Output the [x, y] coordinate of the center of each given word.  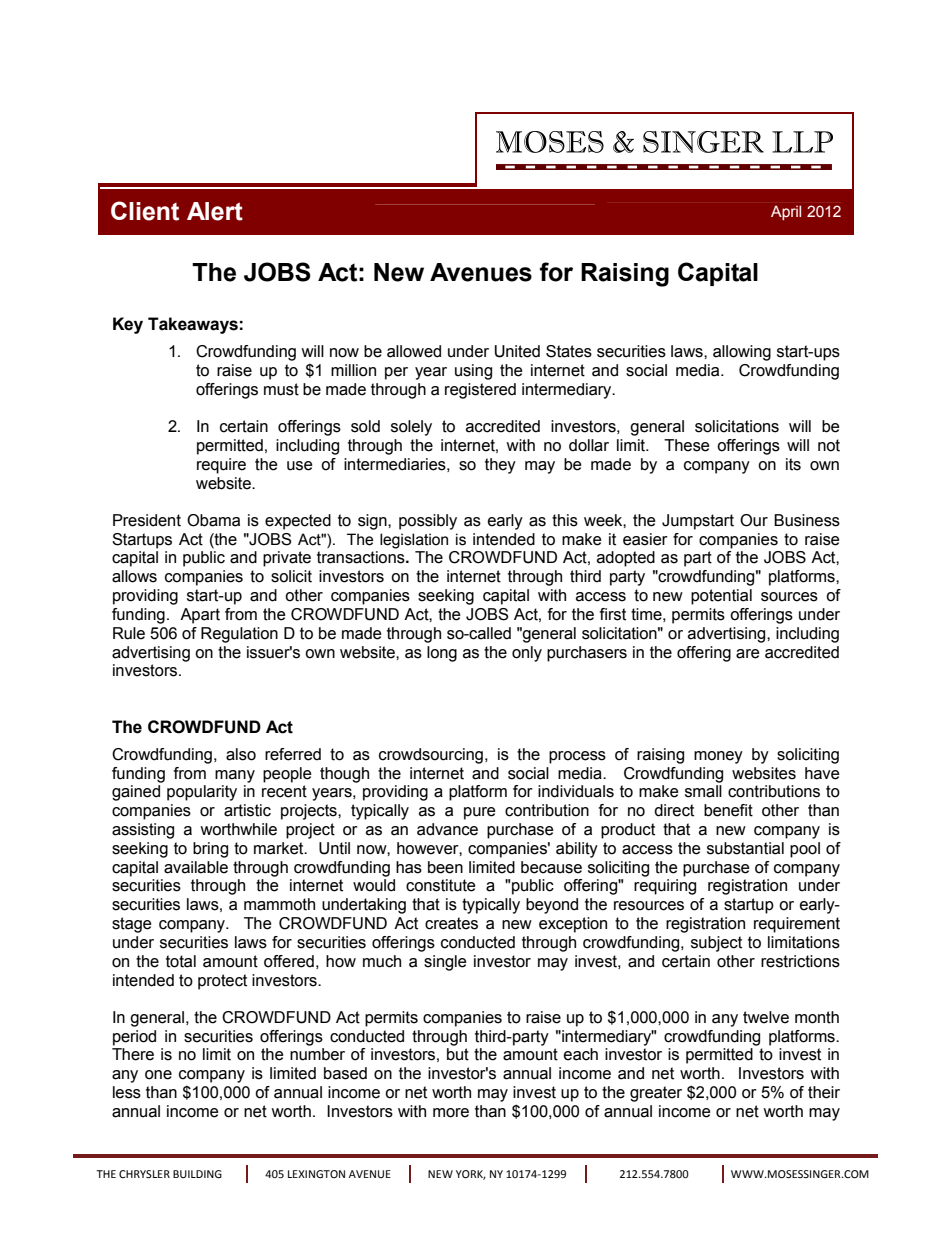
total [181, 961]
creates [451, 923]
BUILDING [197, 1174]
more [451, 1113]
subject [716, 944]
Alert [215, 211]
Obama [213, 520]
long [442, 654]
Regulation [239, 635]
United [517, 351]
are [748, 654]
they [500, 466]
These [687, 445]
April [786, 212]
